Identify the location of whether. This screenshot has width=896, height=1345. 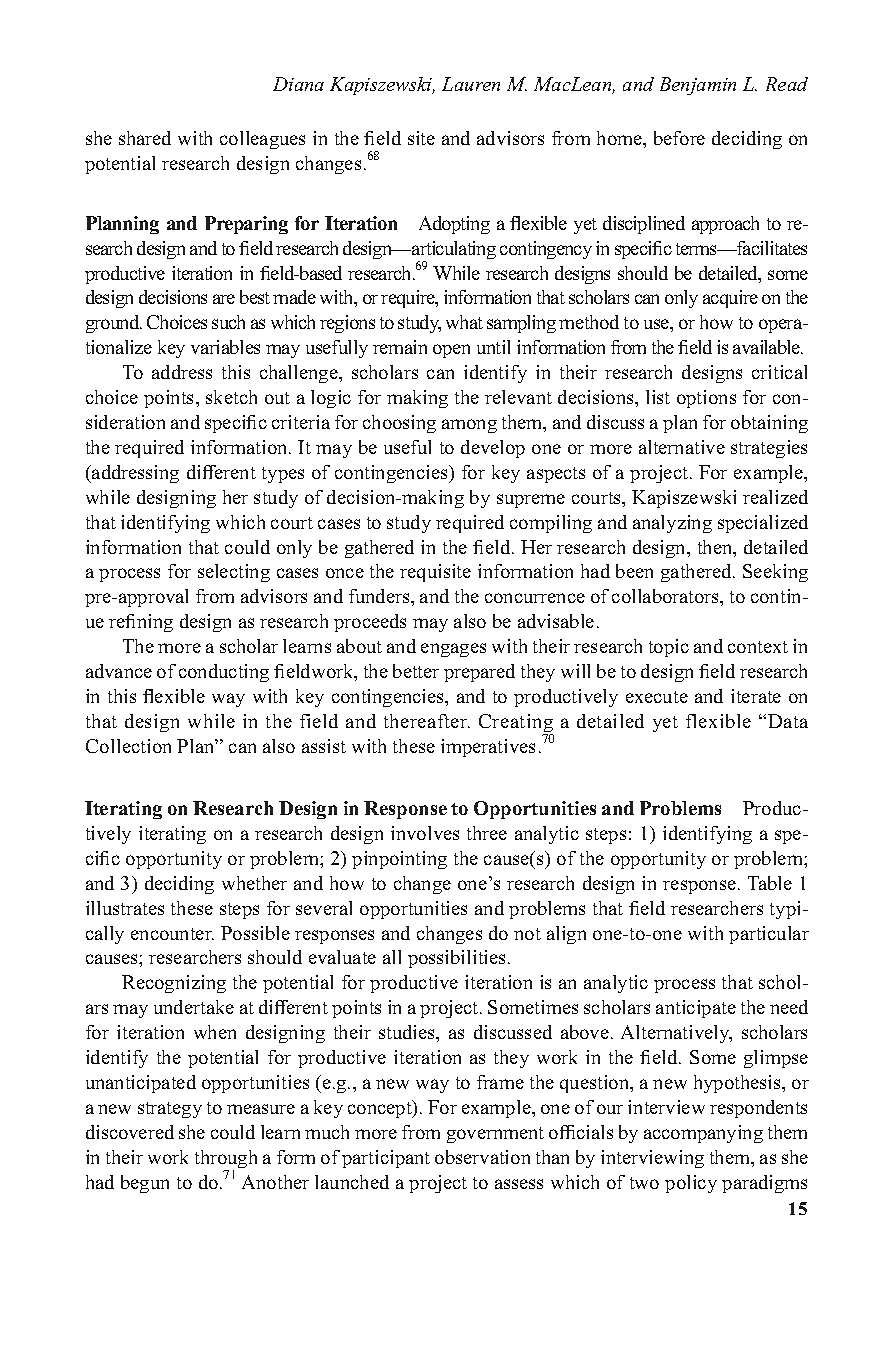
(254, 883).
